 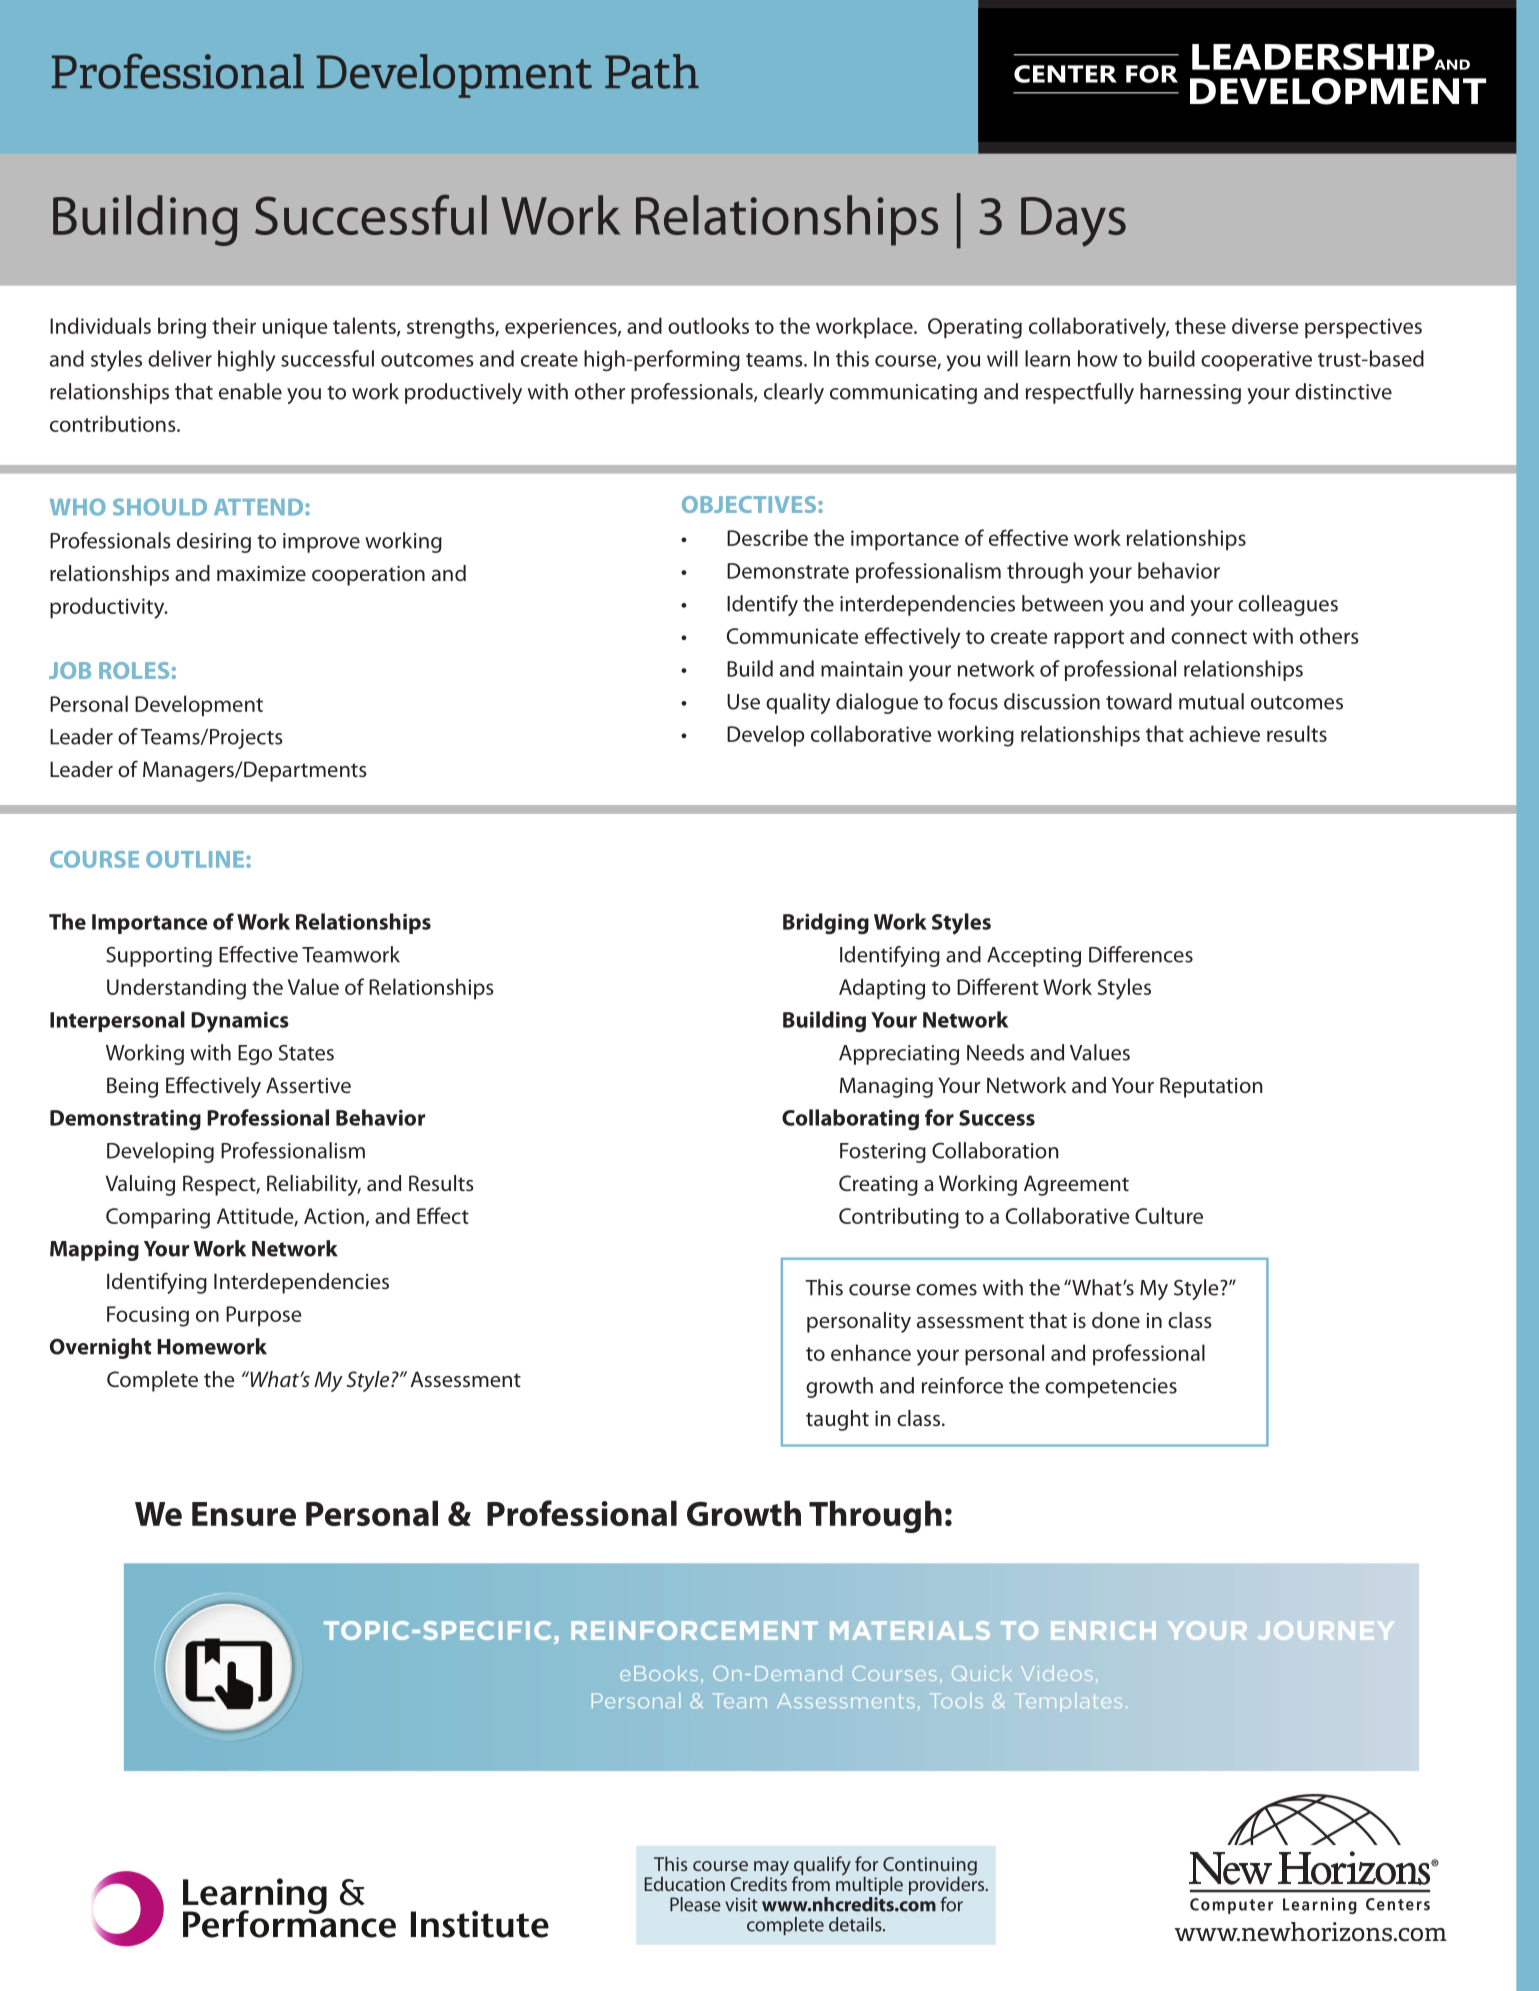 What do you see at coordinates (234, 325) in the screenshot?
I see `their` at bounding box center [234, 325].
